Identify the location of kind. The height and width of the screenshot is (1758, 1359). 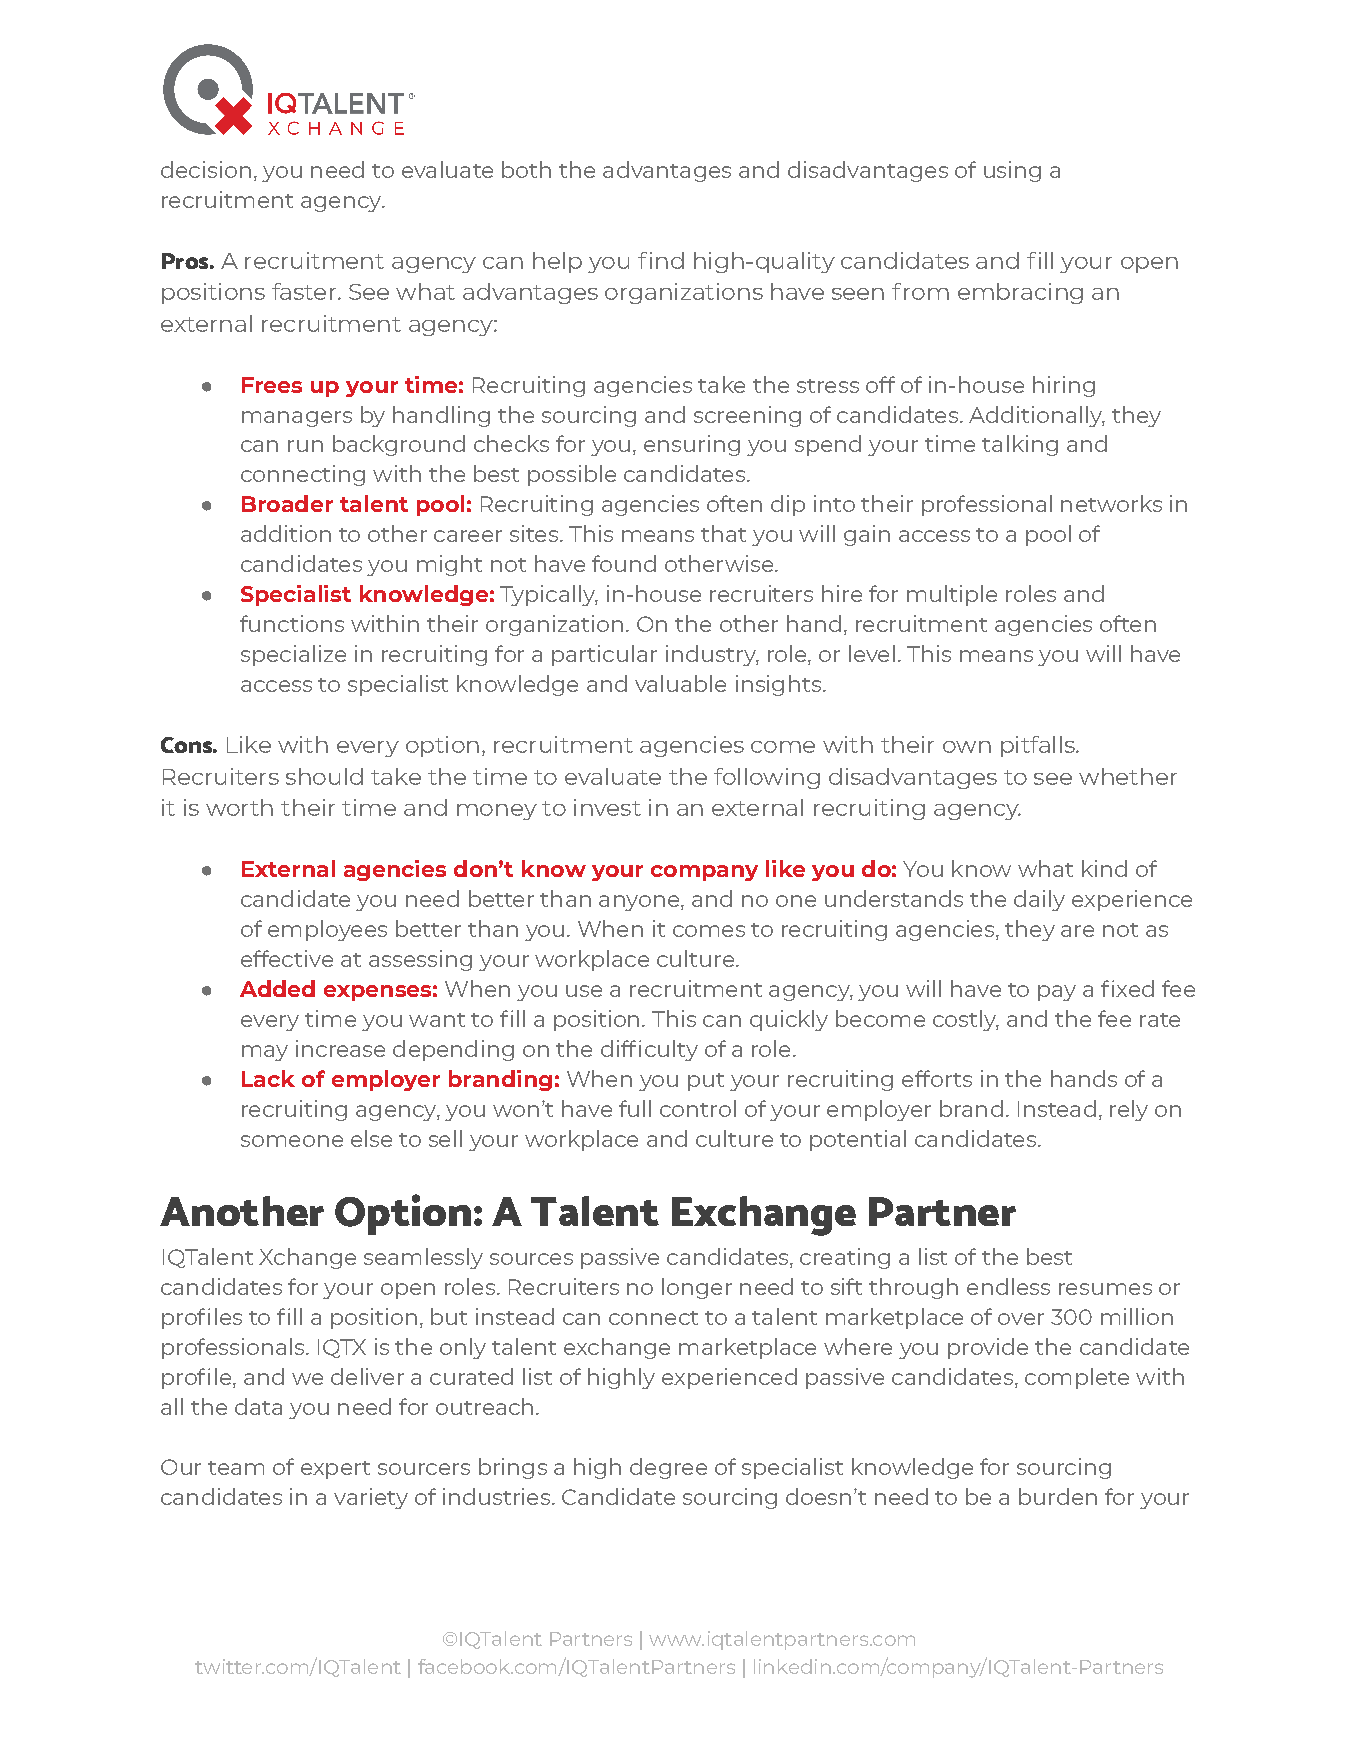
(1104, 868).
